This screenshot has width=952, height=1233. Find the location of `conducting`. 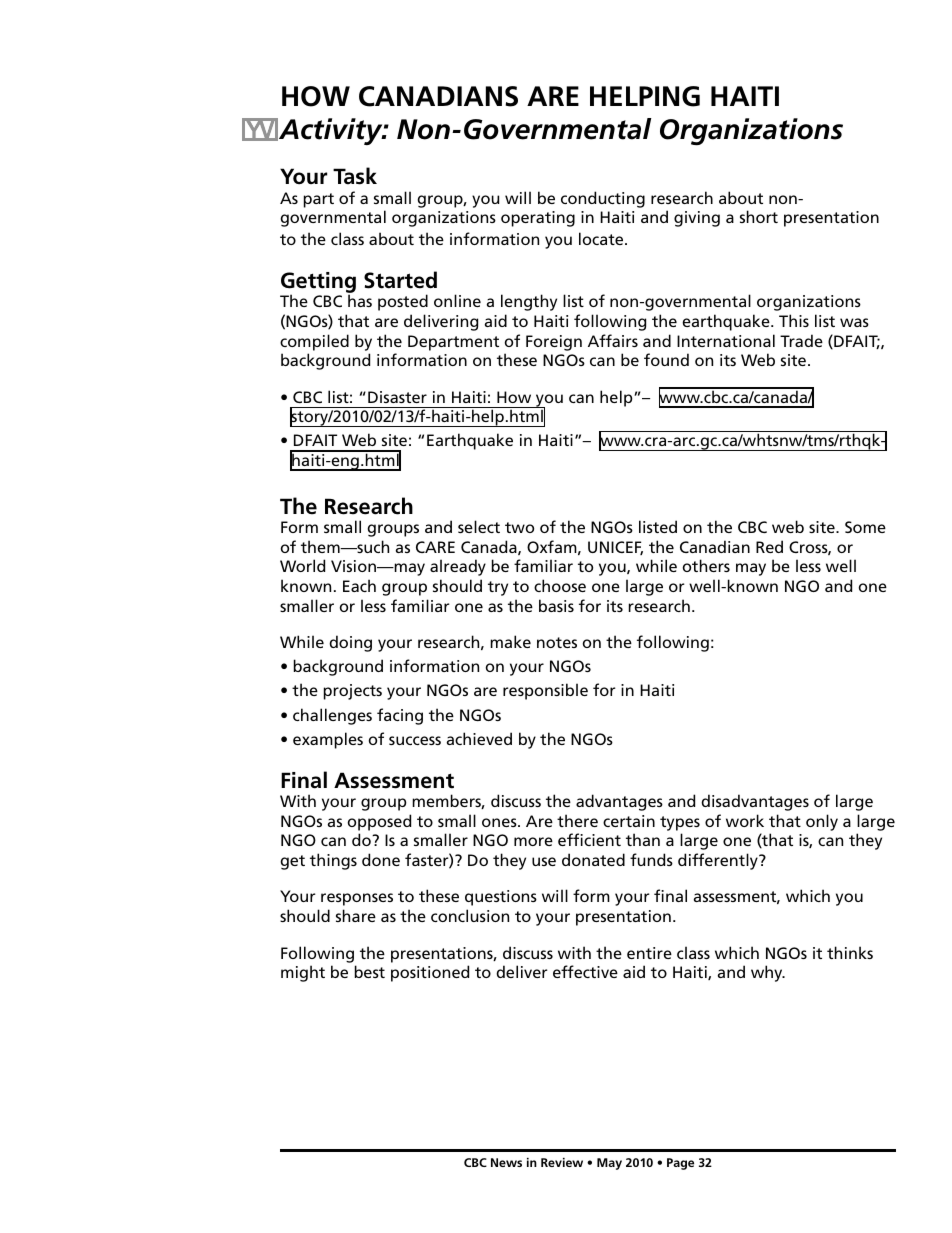

conducting is located at coordinates (603, 199).
